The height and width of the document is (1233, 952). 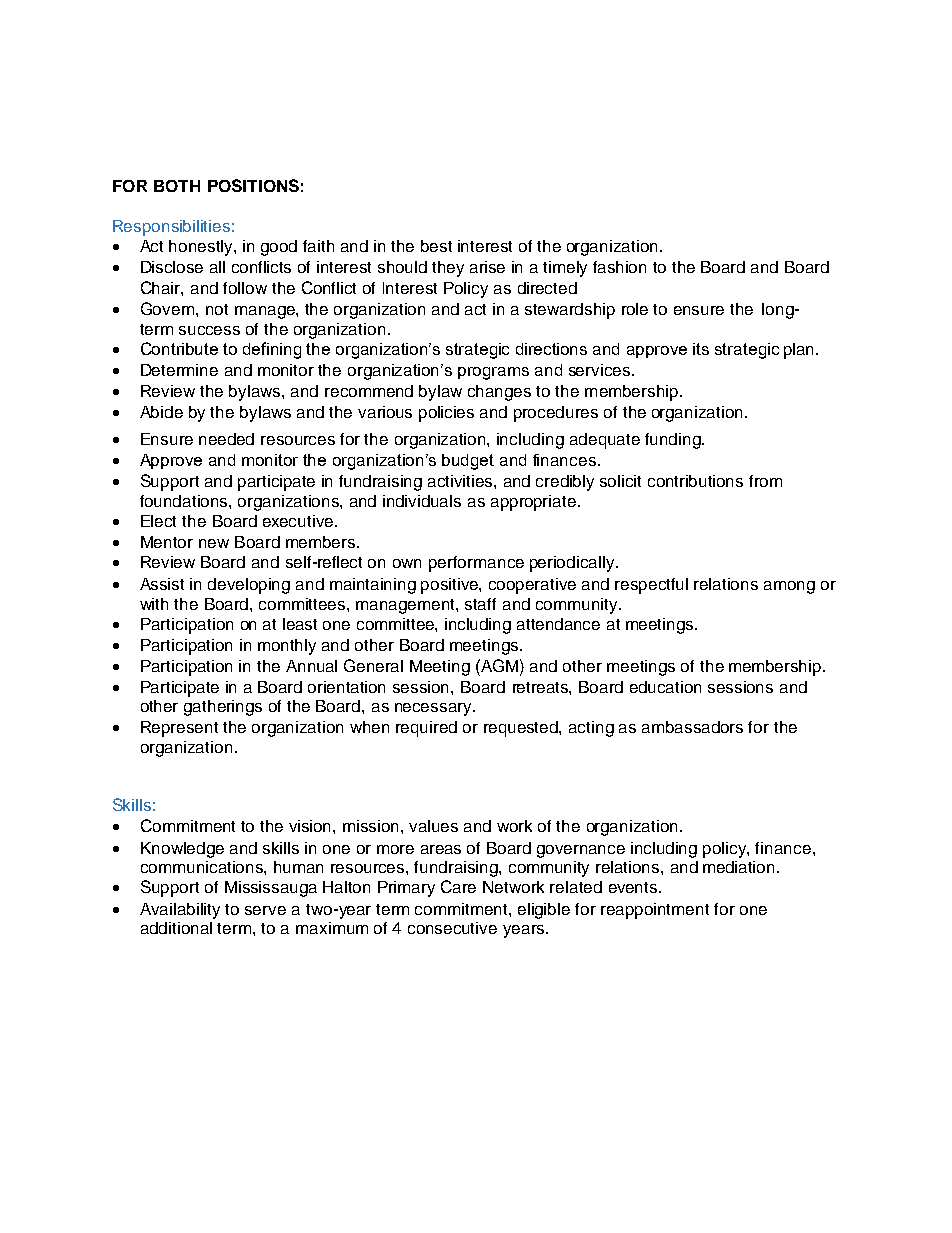 I want to click on gatherings, so click(x=223, y=708).
